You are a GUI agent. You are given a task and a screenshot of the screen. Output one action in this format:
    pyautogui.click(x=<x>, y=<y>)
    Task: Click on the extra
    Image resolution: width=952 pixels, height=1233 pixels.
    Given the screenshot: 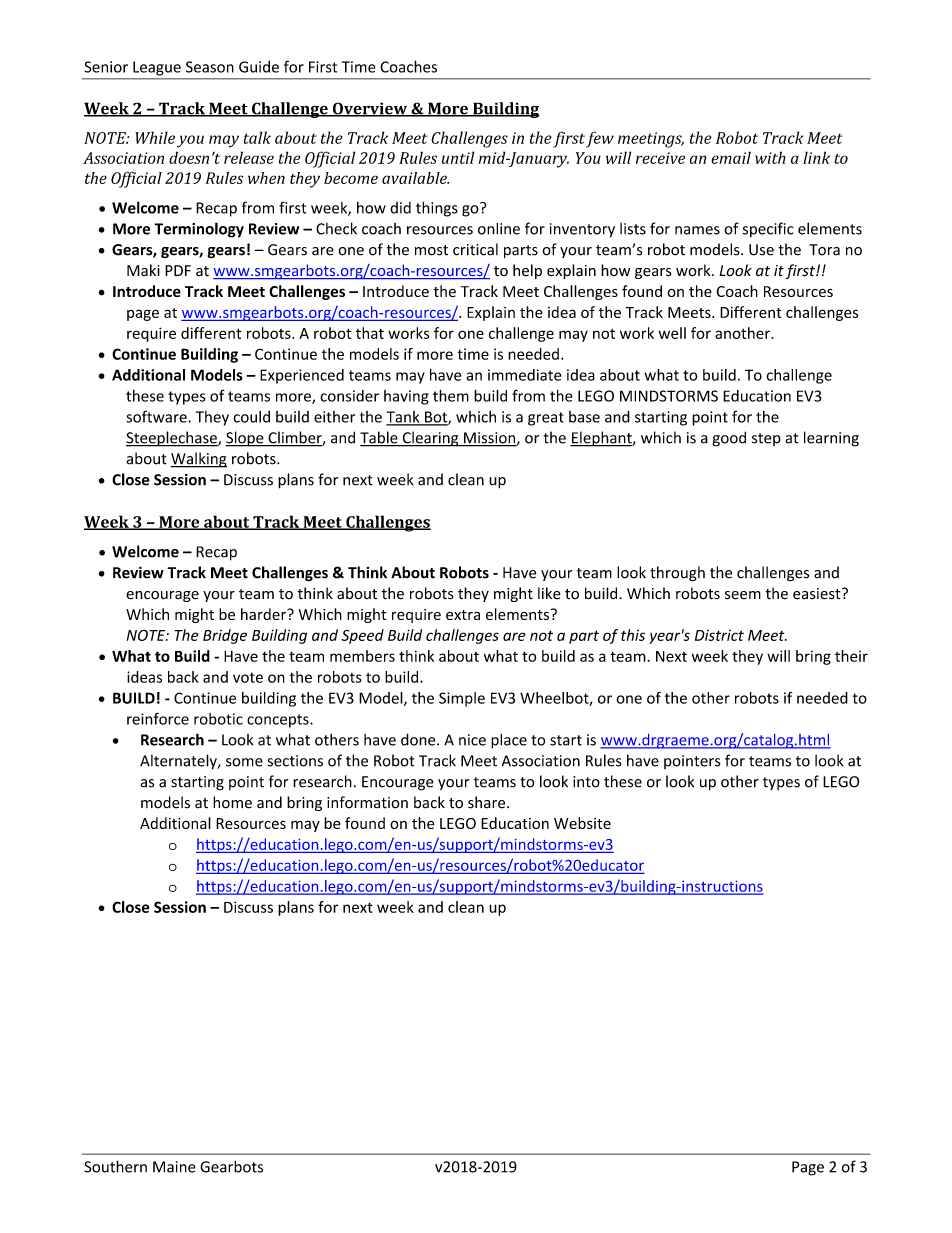 What is the action you would take?
    pyautogui.click(x=463, y=615)
